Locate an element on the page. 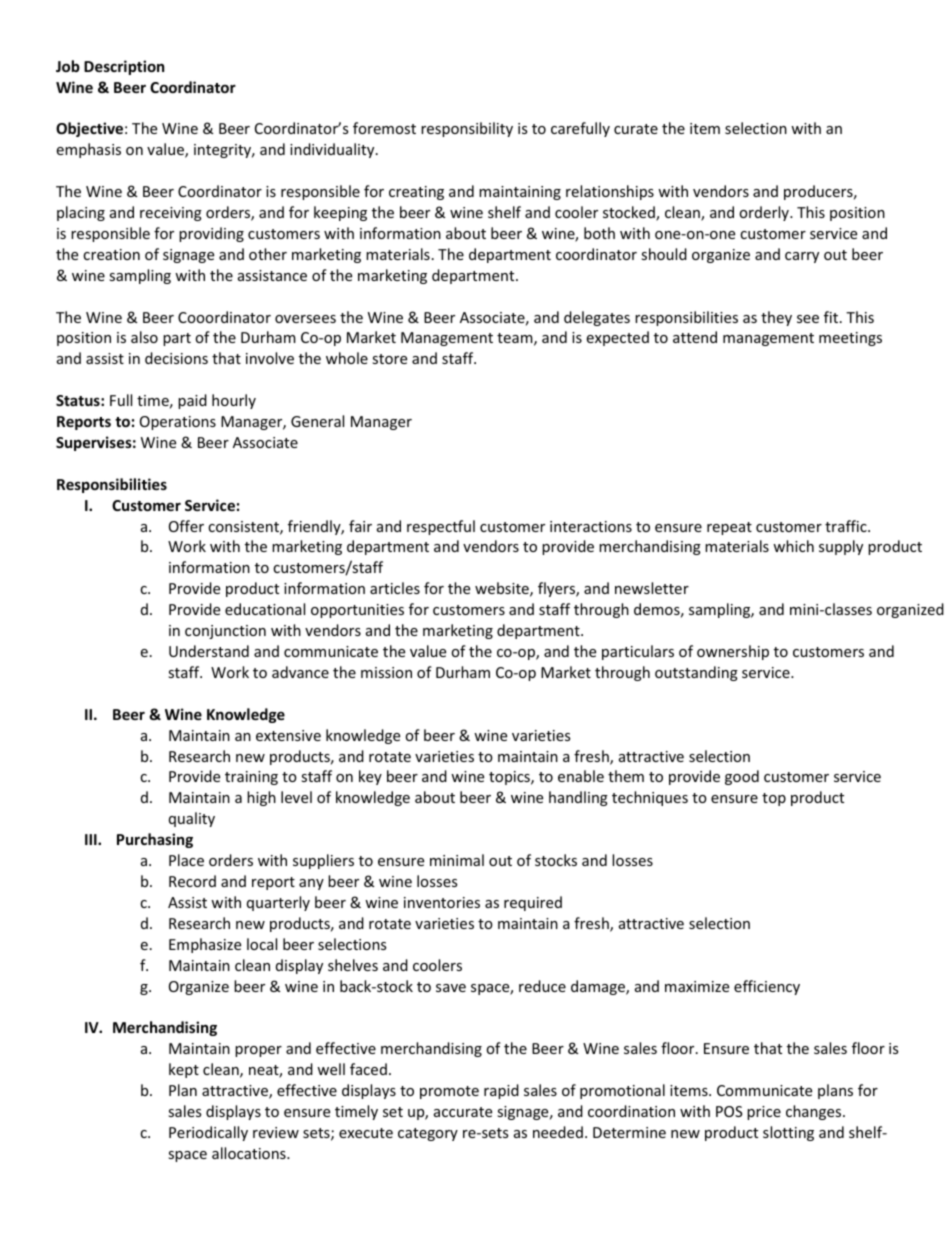 This document has width=952, height=1233. conjunction is located at coordinates (225, 632).
